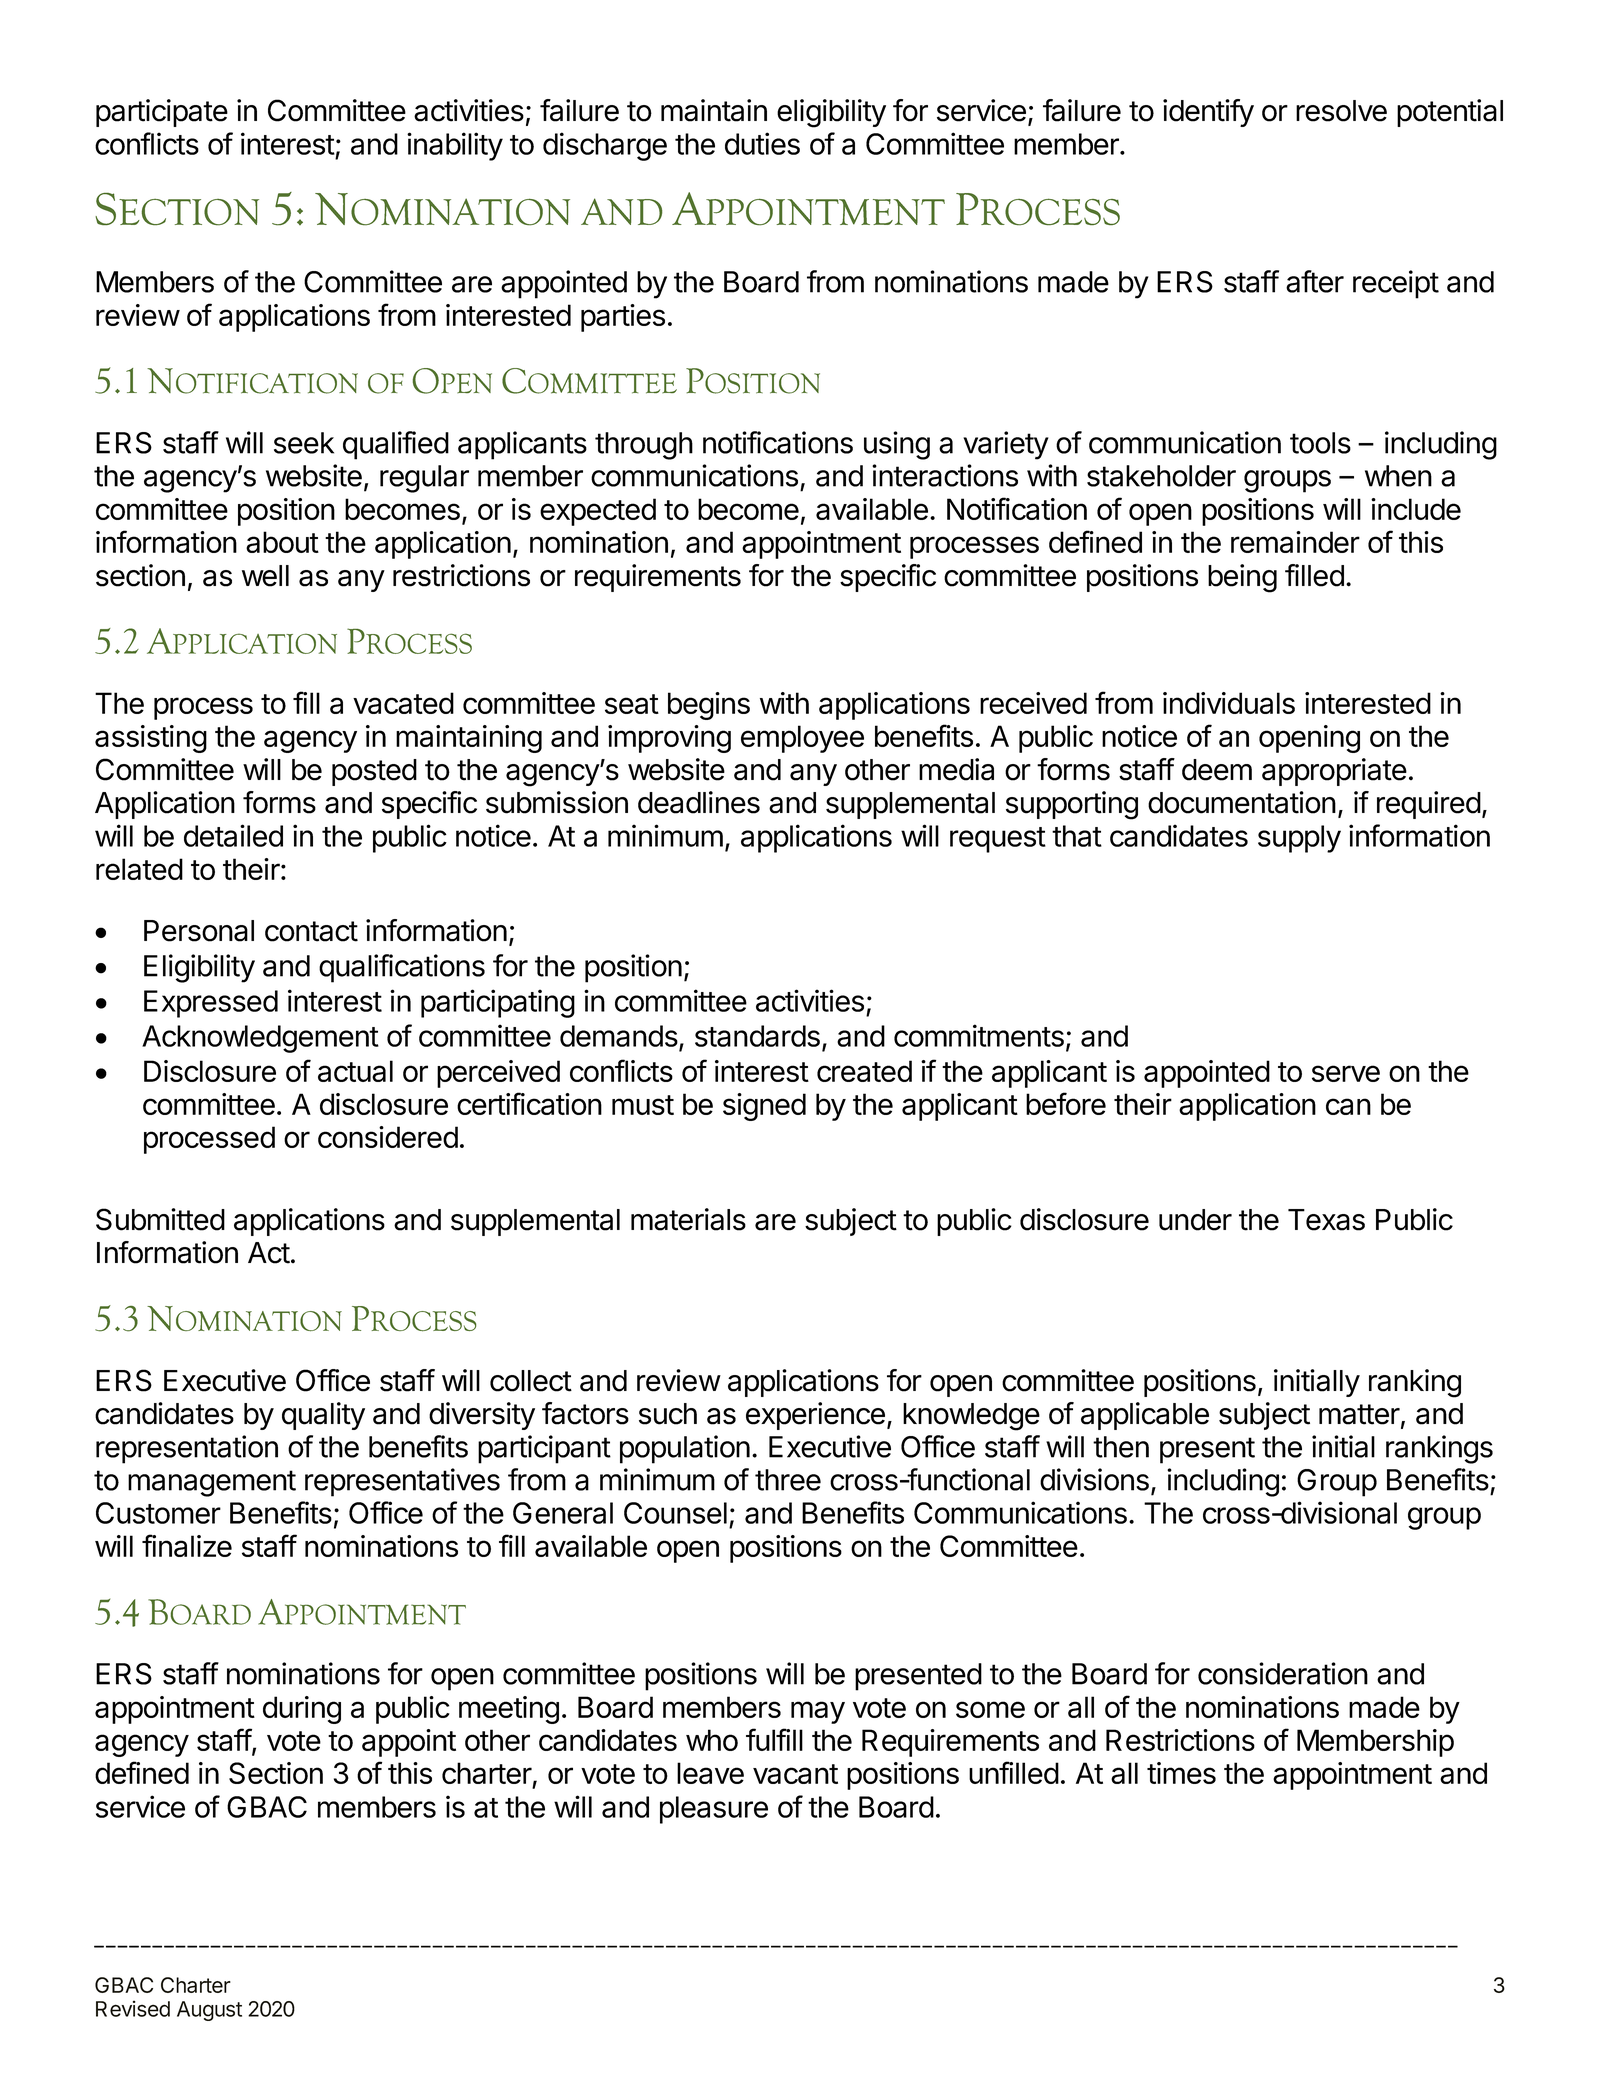  What do you see at coordinates (212, 1483) in the image?
I see `management` at bounding box center [212, 1483].
